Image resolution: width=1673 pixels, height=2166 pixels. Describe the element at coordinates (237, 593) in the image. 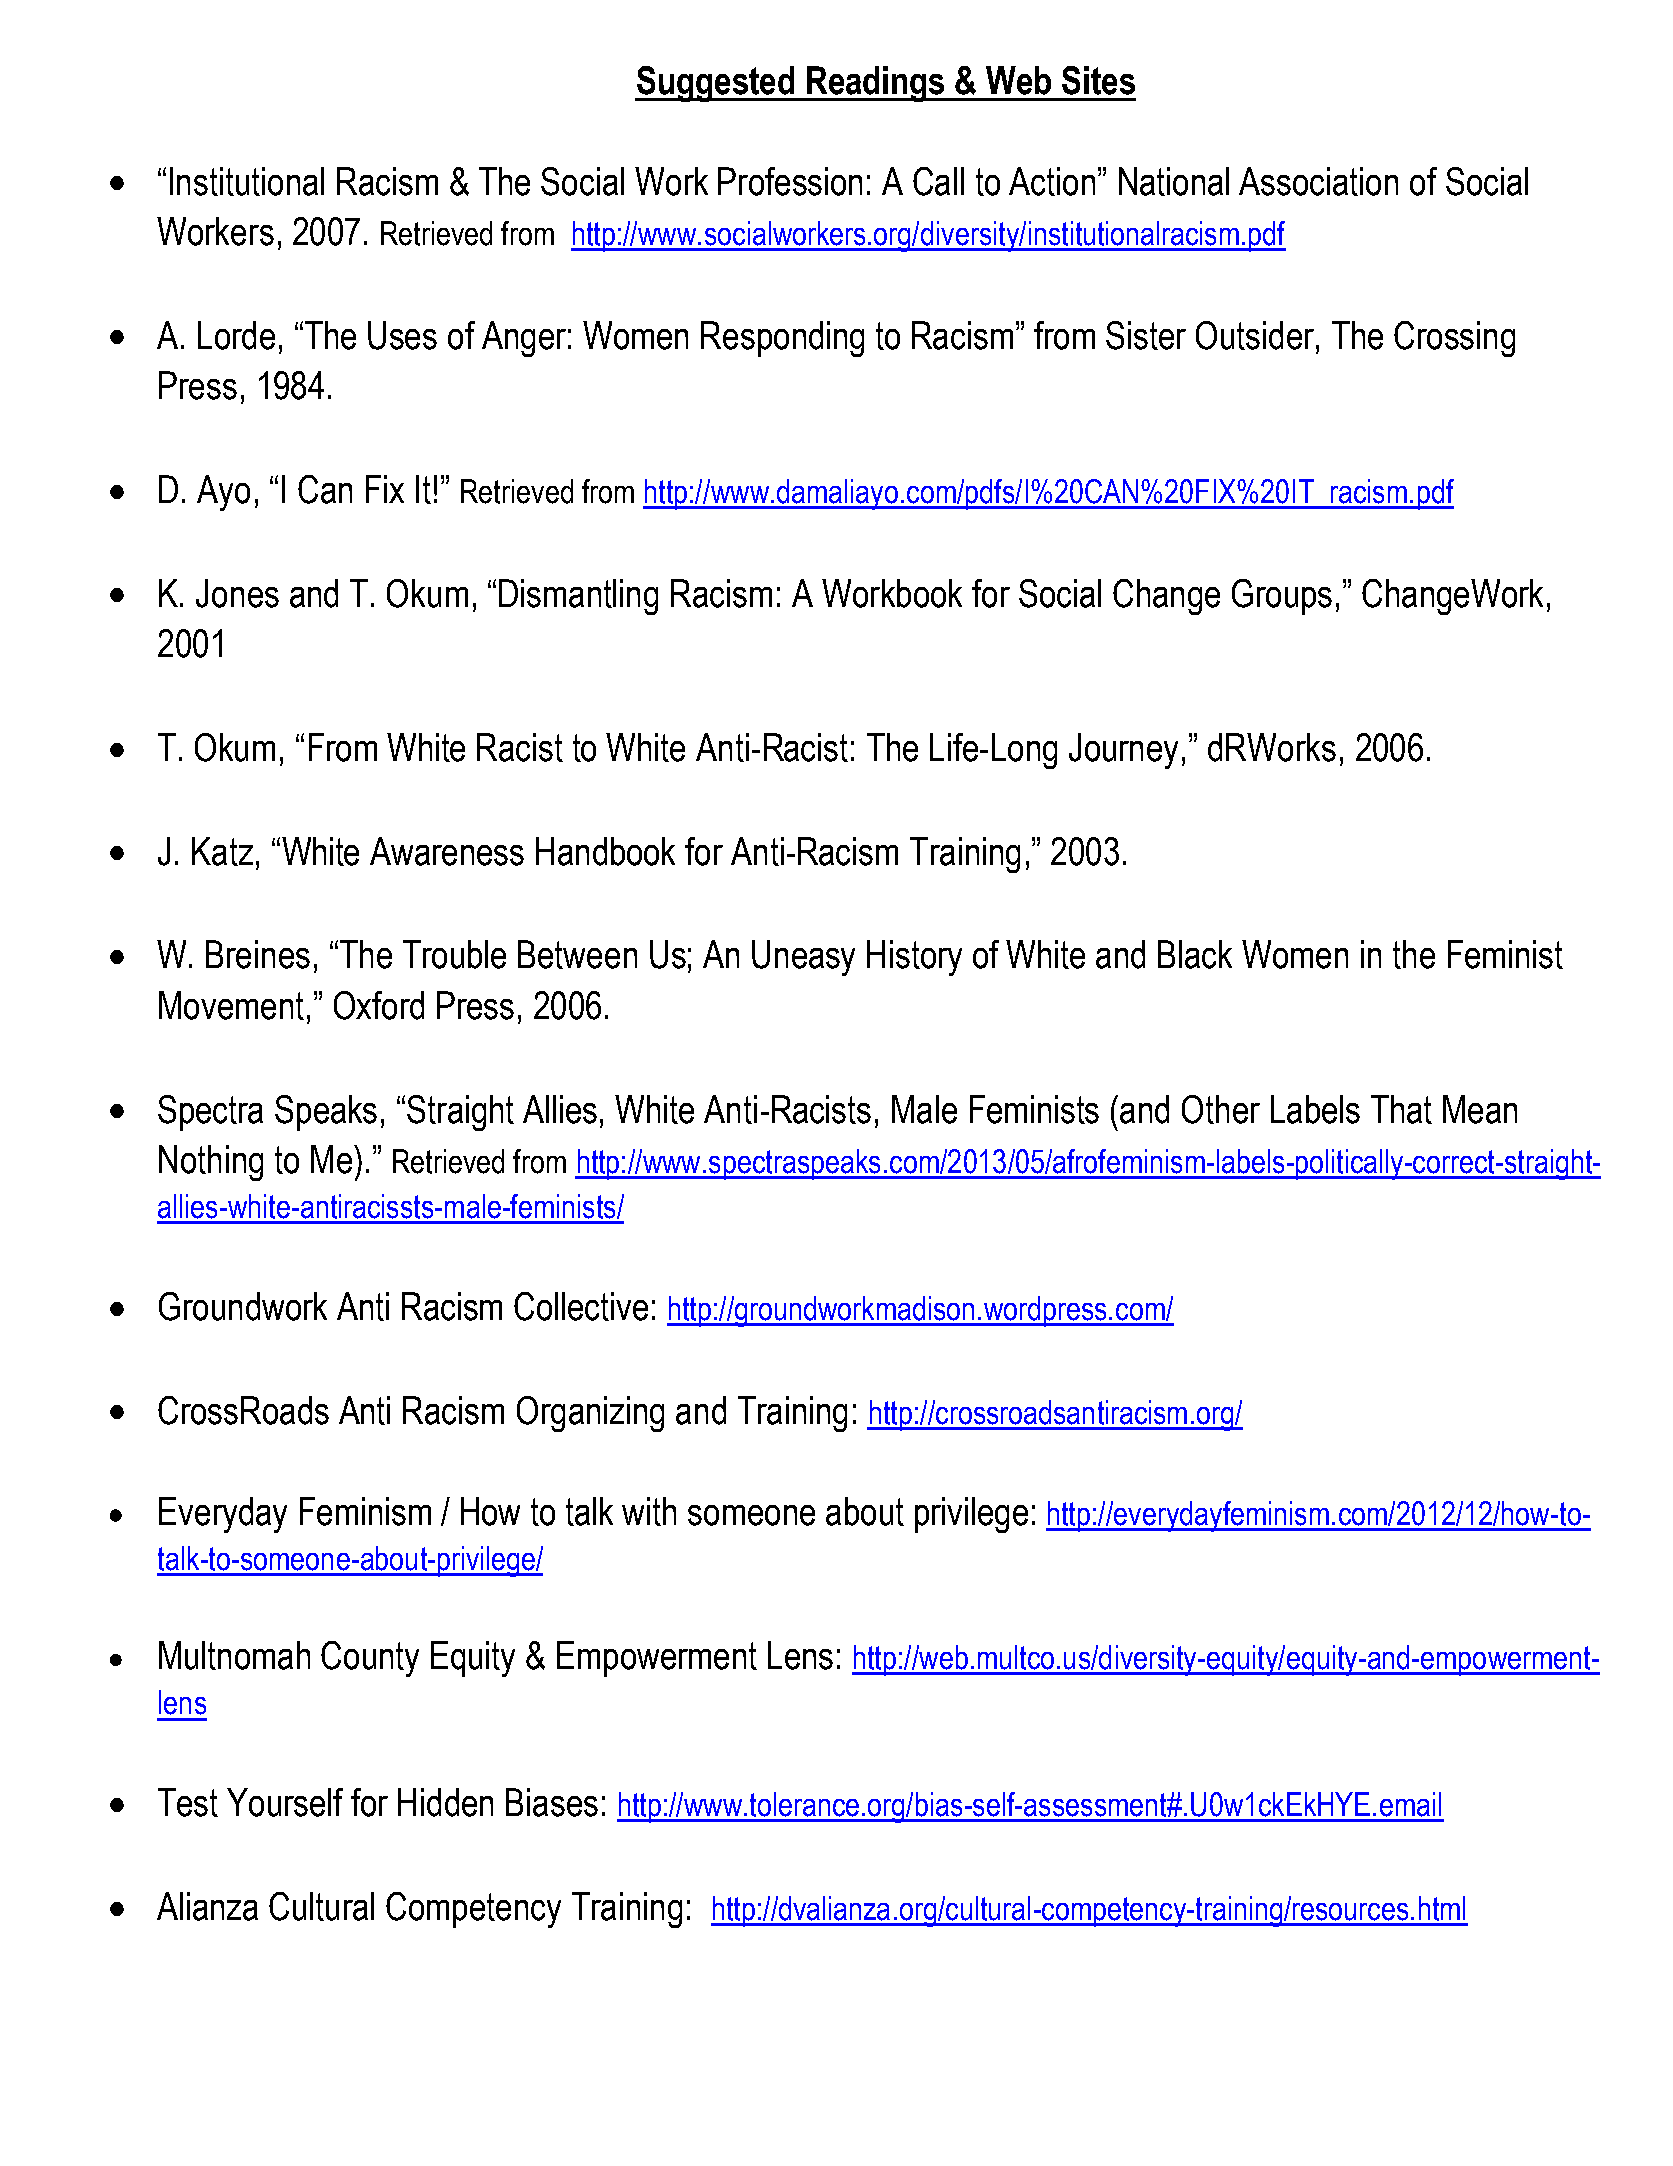

I see `Jones` at that location.
